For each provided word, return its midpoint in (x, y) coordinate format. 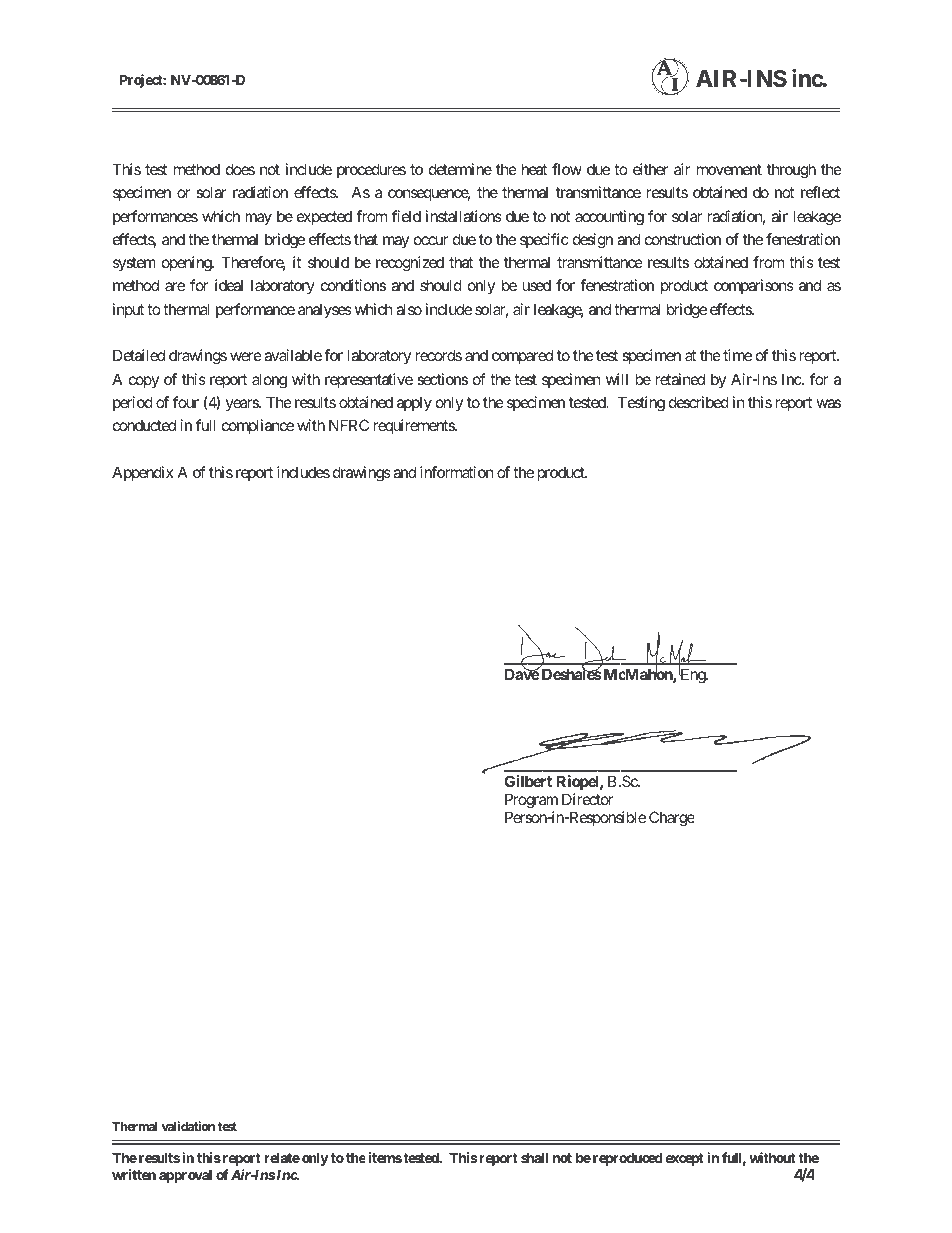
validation (188, 1126)
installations (464, 216)
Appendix (142, 473)
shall (534, 1157)
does (240, 169)
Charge (671, 819)
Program (531, 802)
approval (185, 1176)
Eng (693, 676)
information (457, 472)
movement (729, 169)
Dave (522, 674)
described (699, 402)
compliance (258, 426)
